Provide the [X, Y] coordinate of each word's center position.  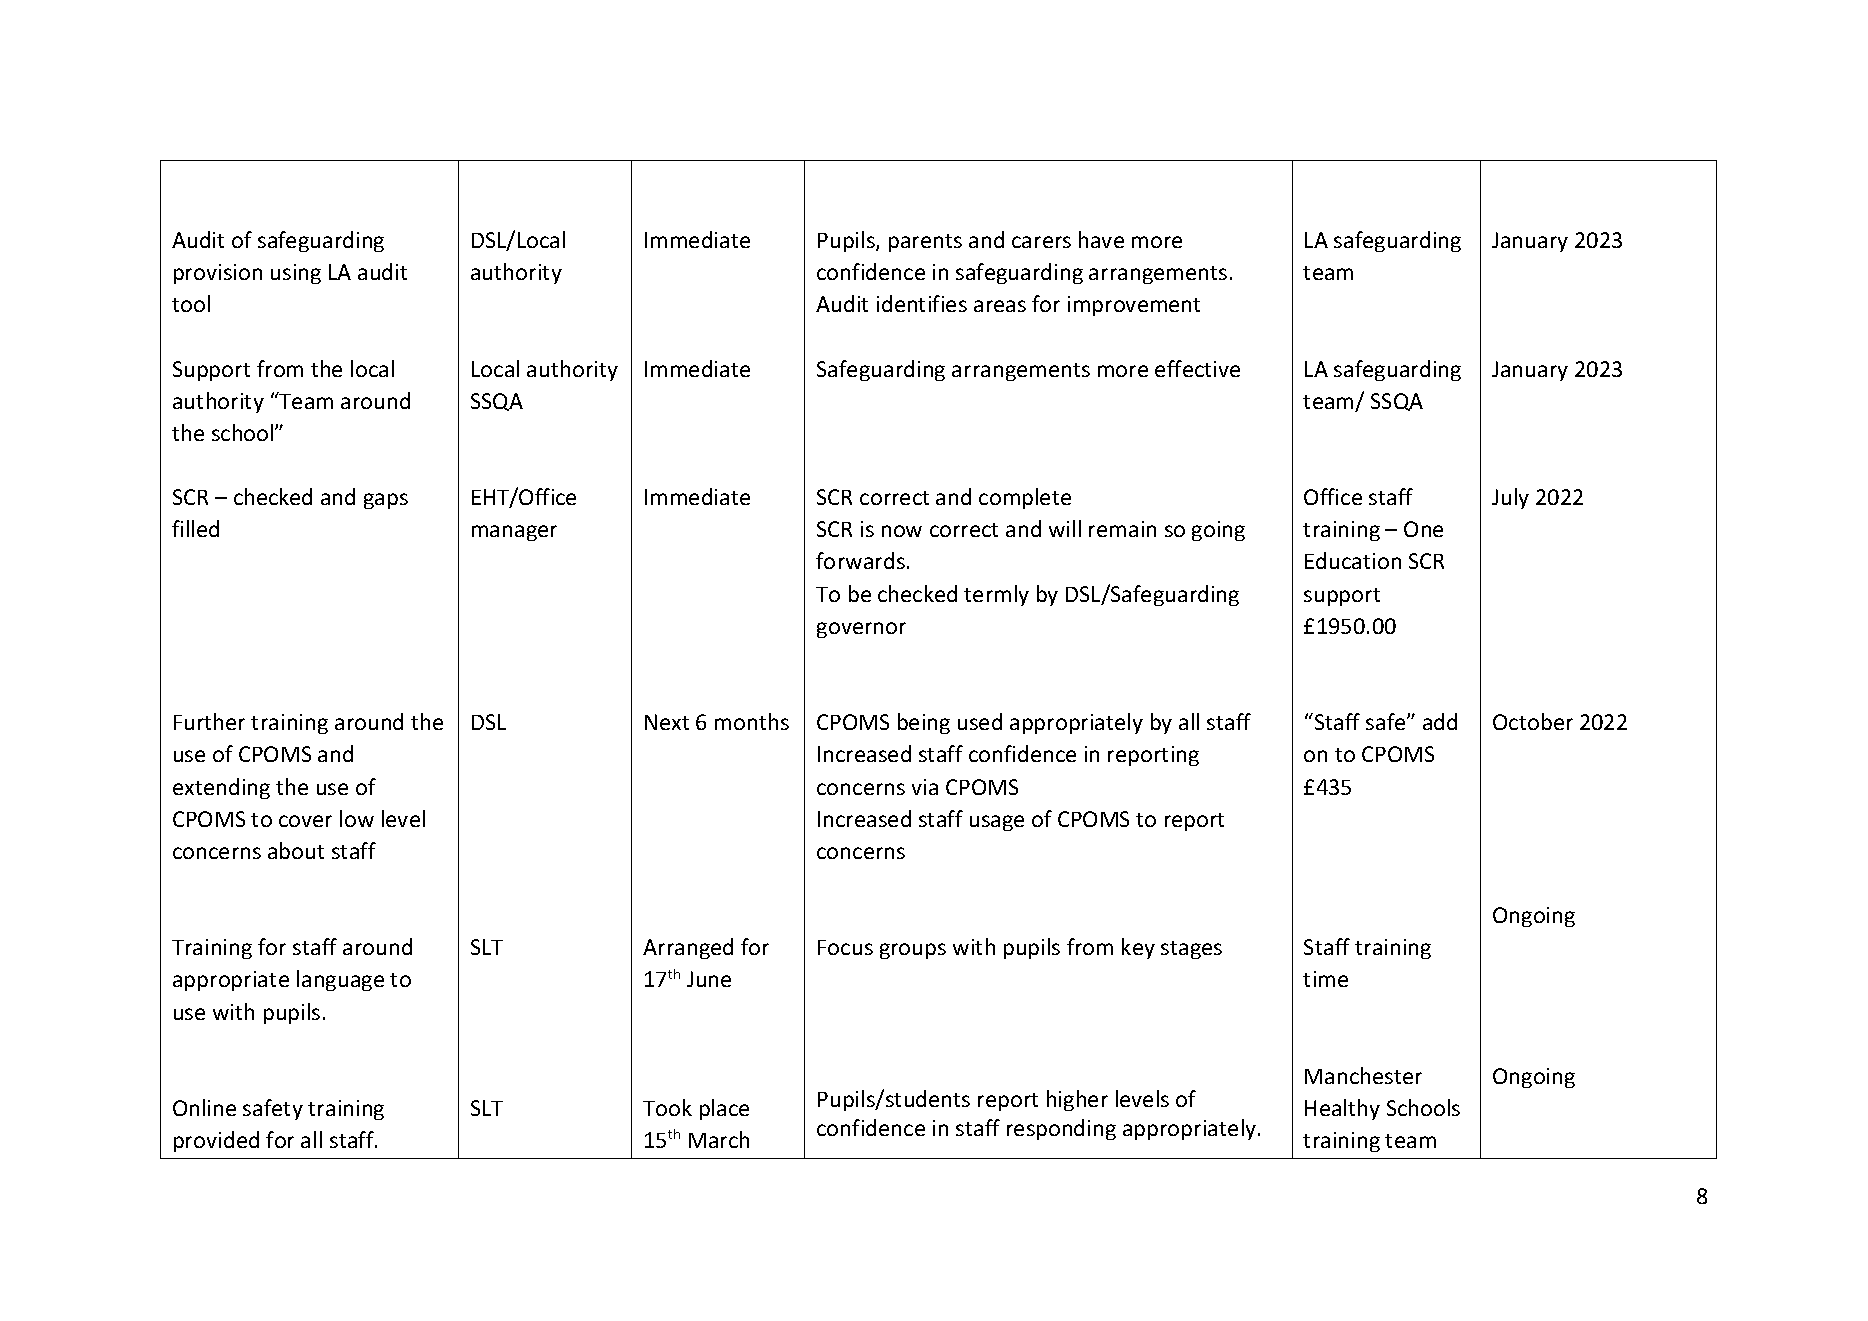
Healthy [1342, 1109]
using [296, 274]
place [724, 1109]
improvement [1134, 306]
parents [925, 243]
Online [204, 1107]
